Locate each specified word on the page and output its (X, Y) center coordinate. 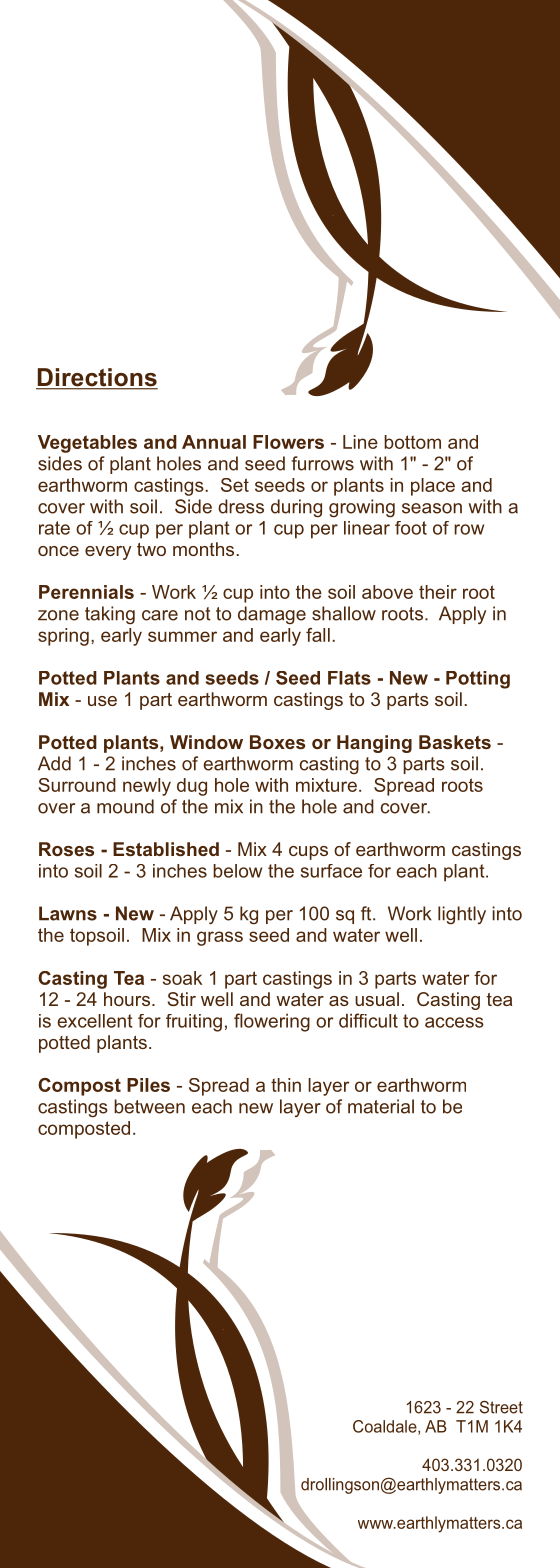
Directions (97, 378)
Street (501, 1407)
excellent (95, 1021)
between (149, 1106)
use (102, 701)
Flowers (288, 442)
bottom (412, 442)
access (454, 1022)
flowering (272, 1022)
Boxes (277, 742)
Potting (478, 680)
